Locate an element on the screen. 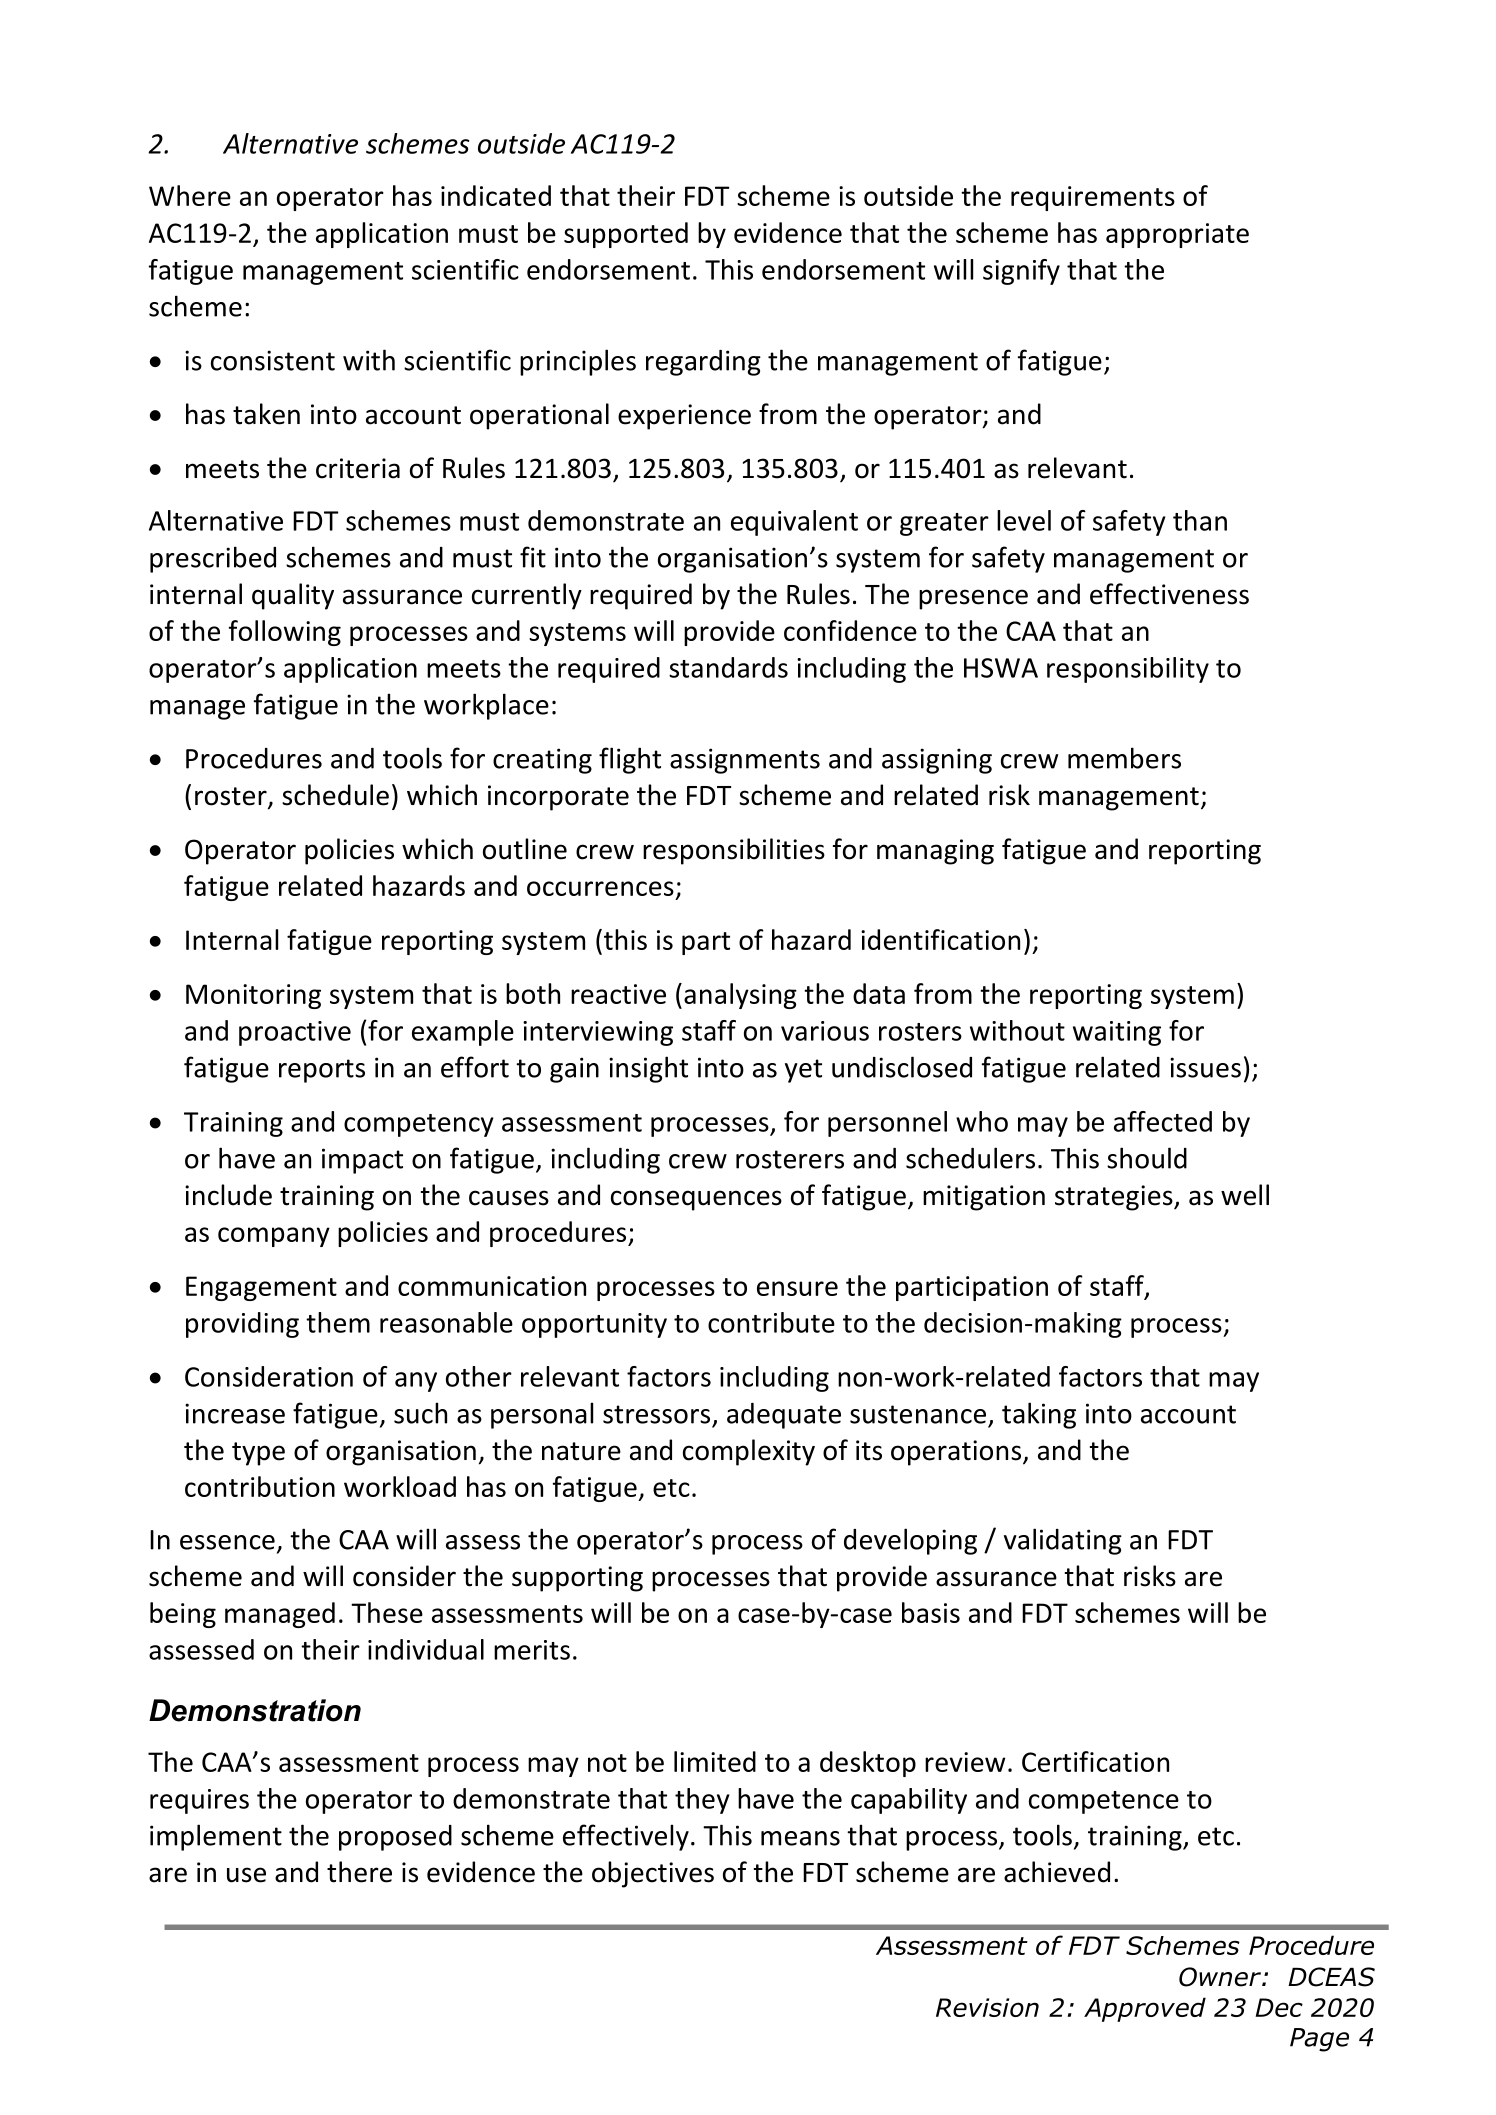 The image size is (1496, 2115). responsibility is located at coordinates (1128, 670).
